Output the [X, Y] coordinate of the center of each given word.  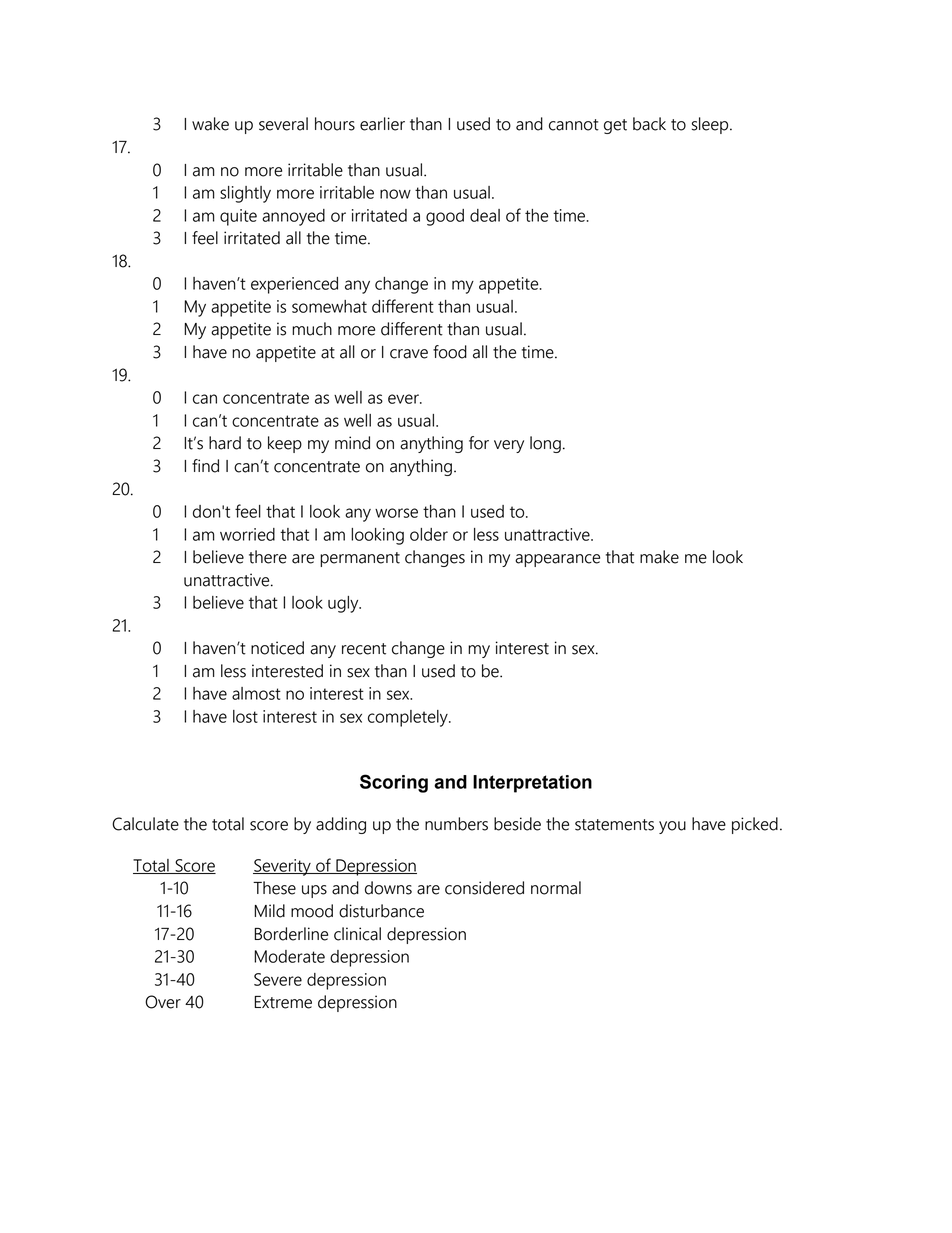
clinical [357, 934]
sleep [711, 125]
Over [163, 1002]
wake [210, 124]
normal [556, 888]
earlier [382, 124]
